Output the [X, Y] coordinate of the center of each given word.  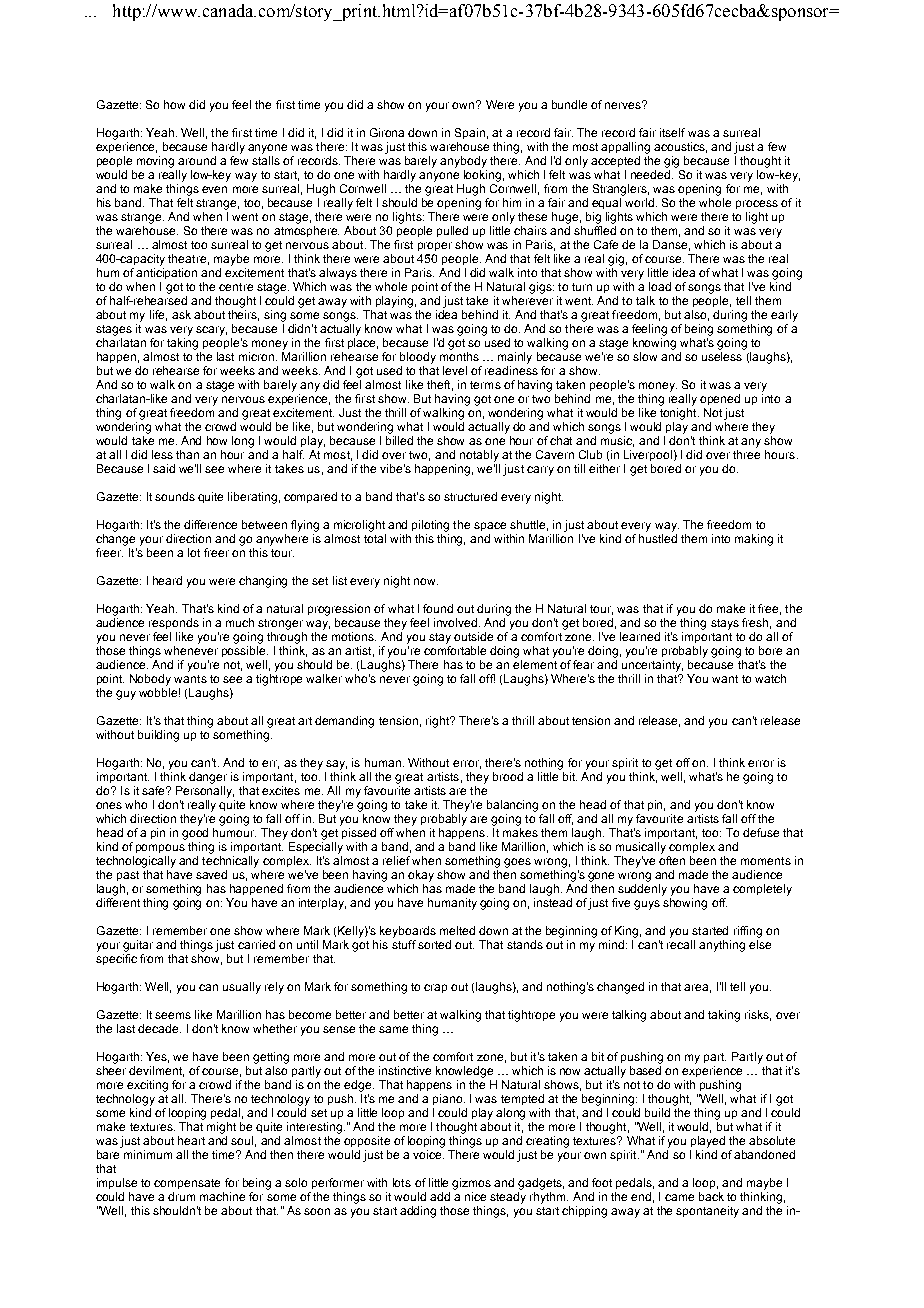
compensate [187, 1184]
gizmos [471, 1184]
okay [421, 876]
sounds [175, 496]
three [746, 454]
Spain [470, 133]
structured [470, 496]
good [195, 832]
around [197, 160]
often [672, 859]
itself [672, 132]
